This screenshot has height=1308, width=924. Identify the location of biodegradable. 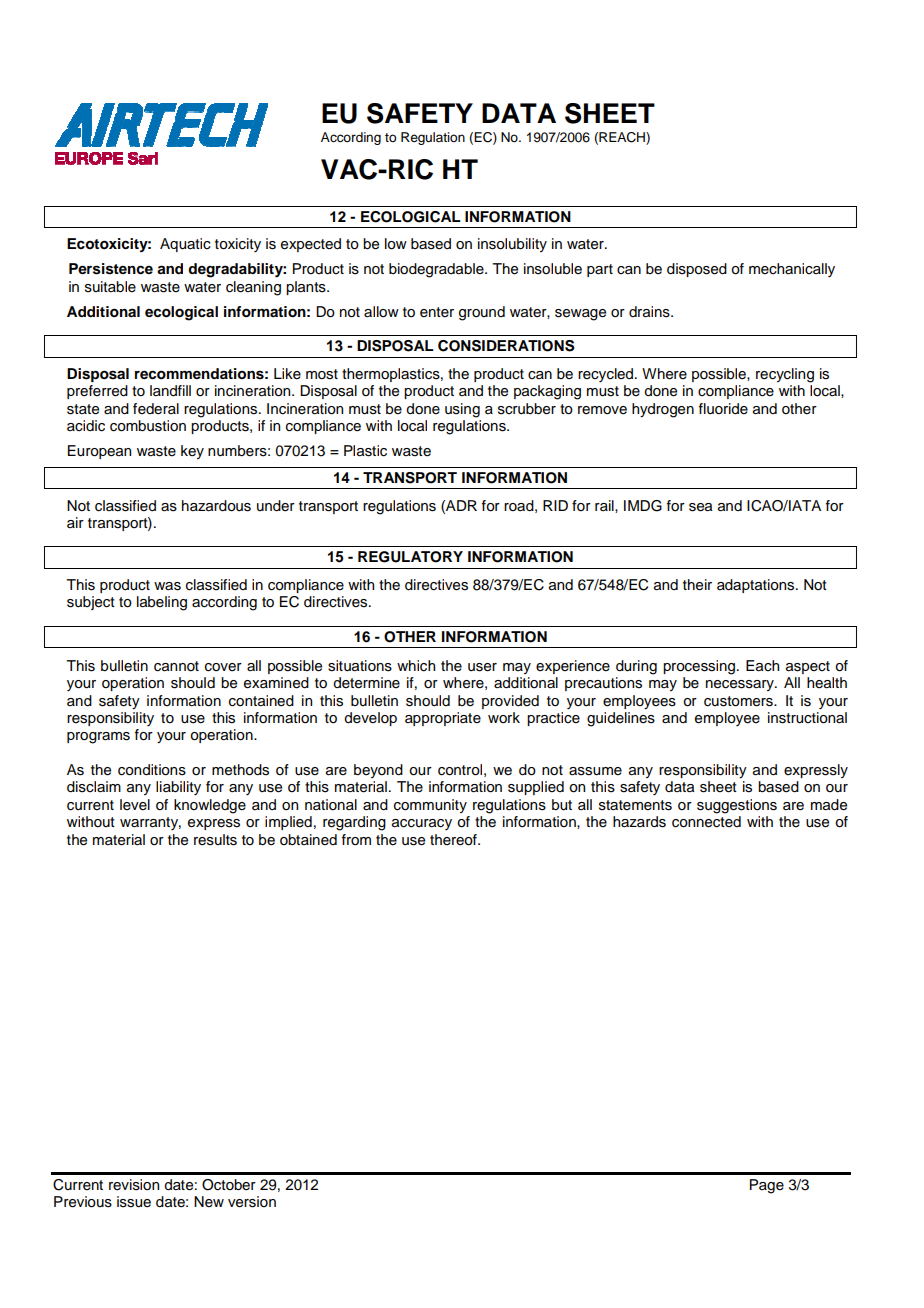
(437, 270).
